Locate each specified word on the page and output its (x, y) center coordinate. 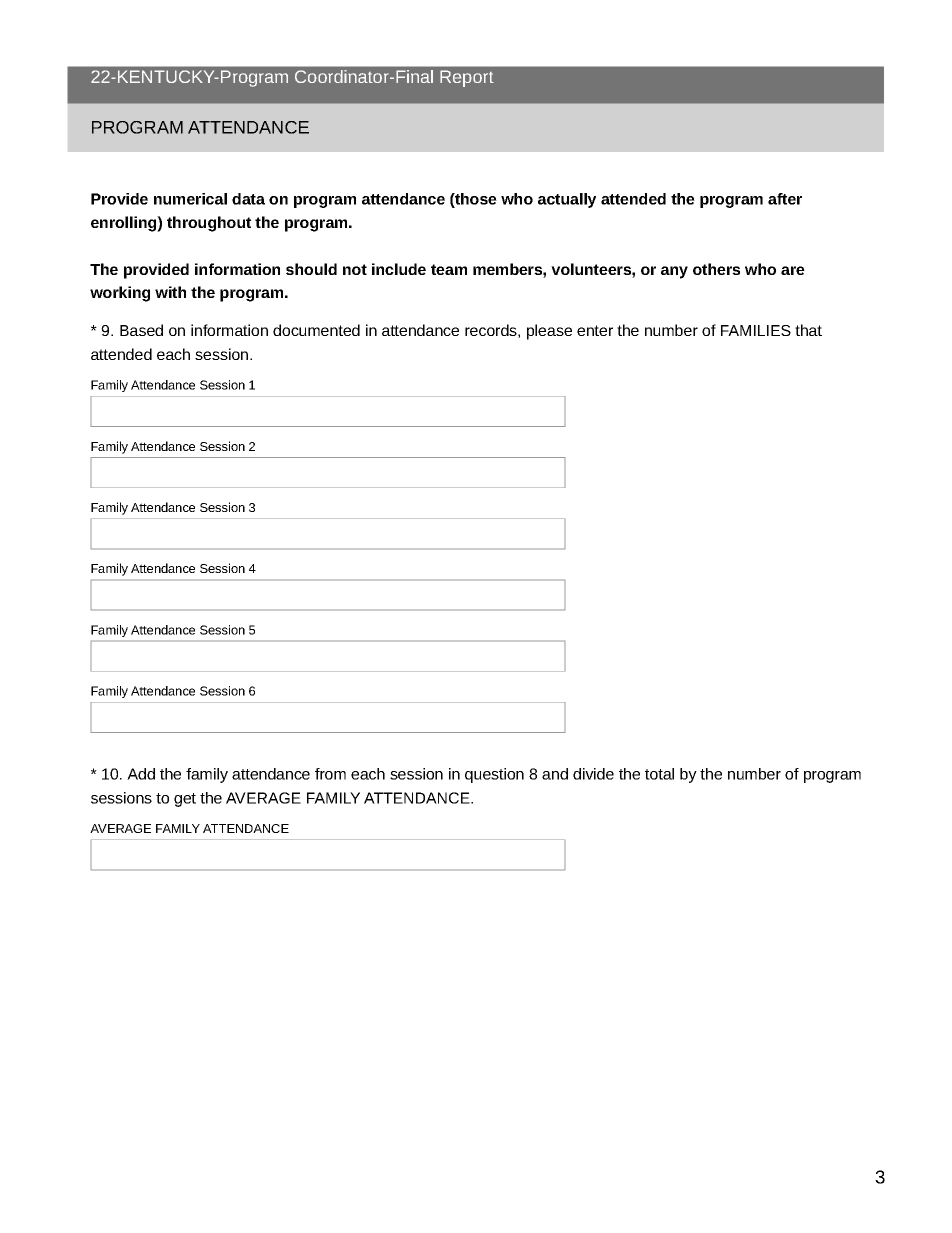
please (549, 332)
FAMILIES (756, 330)
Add (141, 774)
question (494, 775)
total (659, 774)
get (185, 800)
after (785, 199)
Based (141, 330)
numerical (190, 199)
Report (467, 78)
